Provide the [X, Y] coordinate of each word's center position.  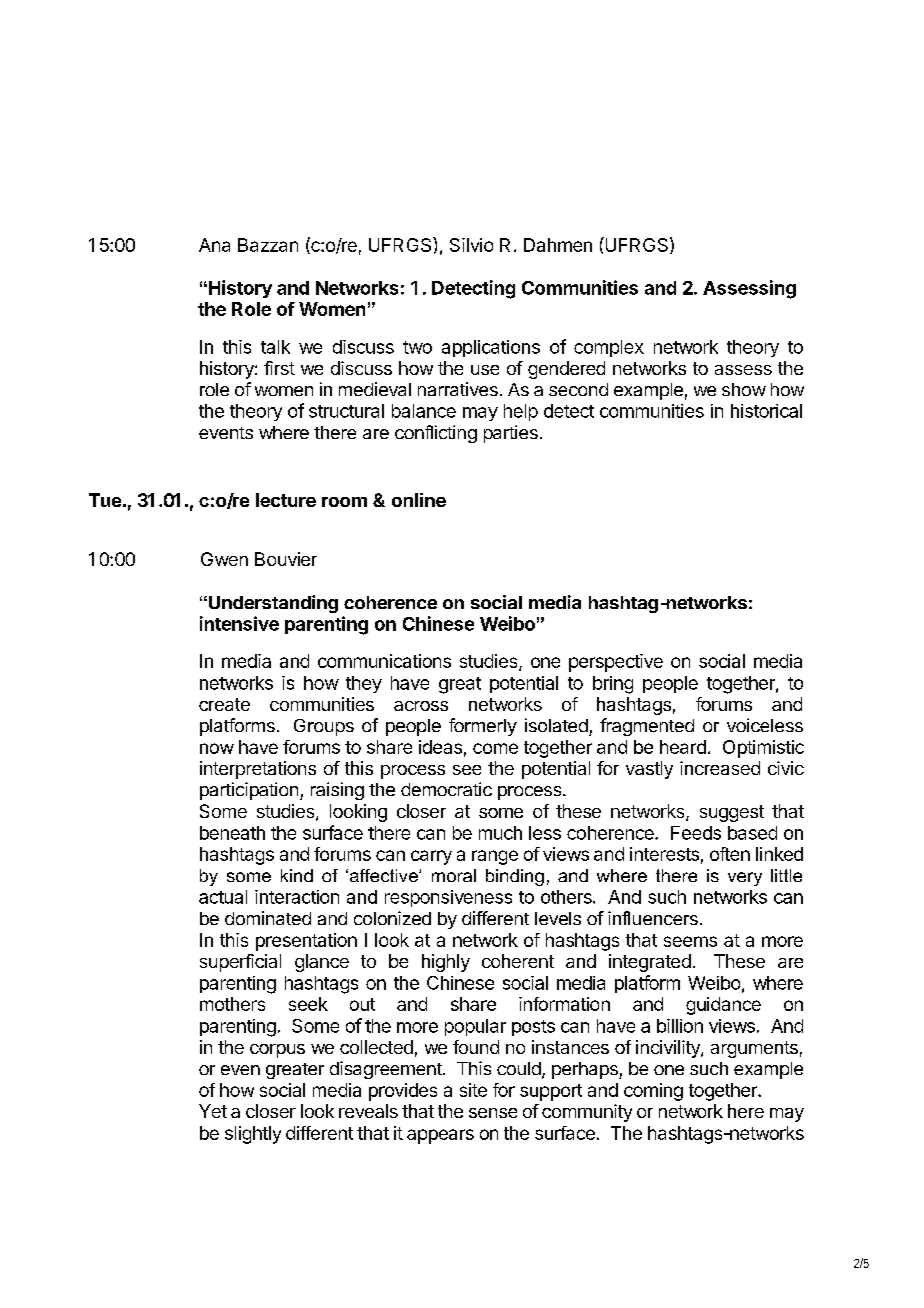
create [224, 704]
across [421, 706]
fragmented [647, 727]
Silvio [471, 245]
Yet [213, 1111]
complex [609, 348]
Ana [214, 245]
